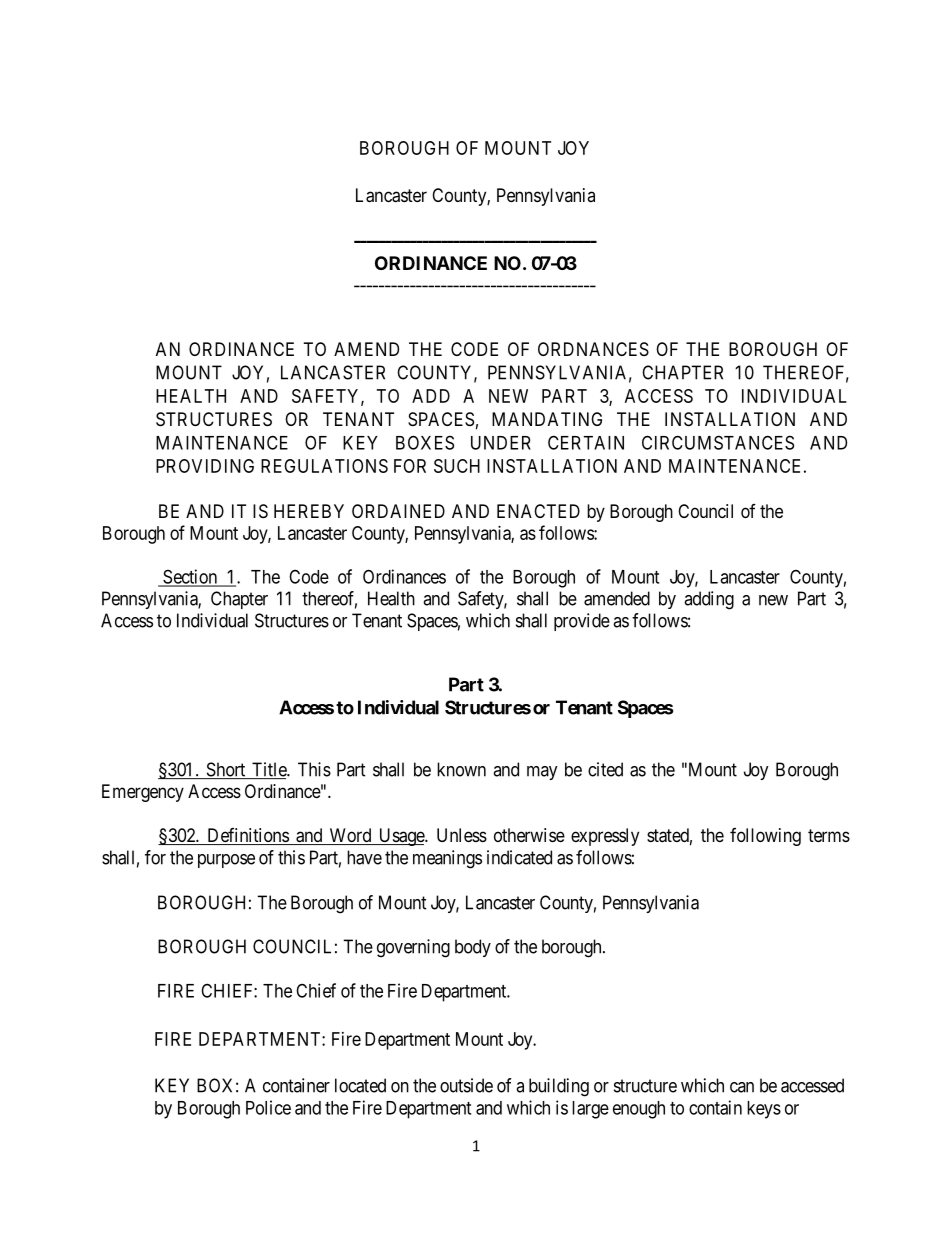  I want to click on Section, so click(190, 577).
